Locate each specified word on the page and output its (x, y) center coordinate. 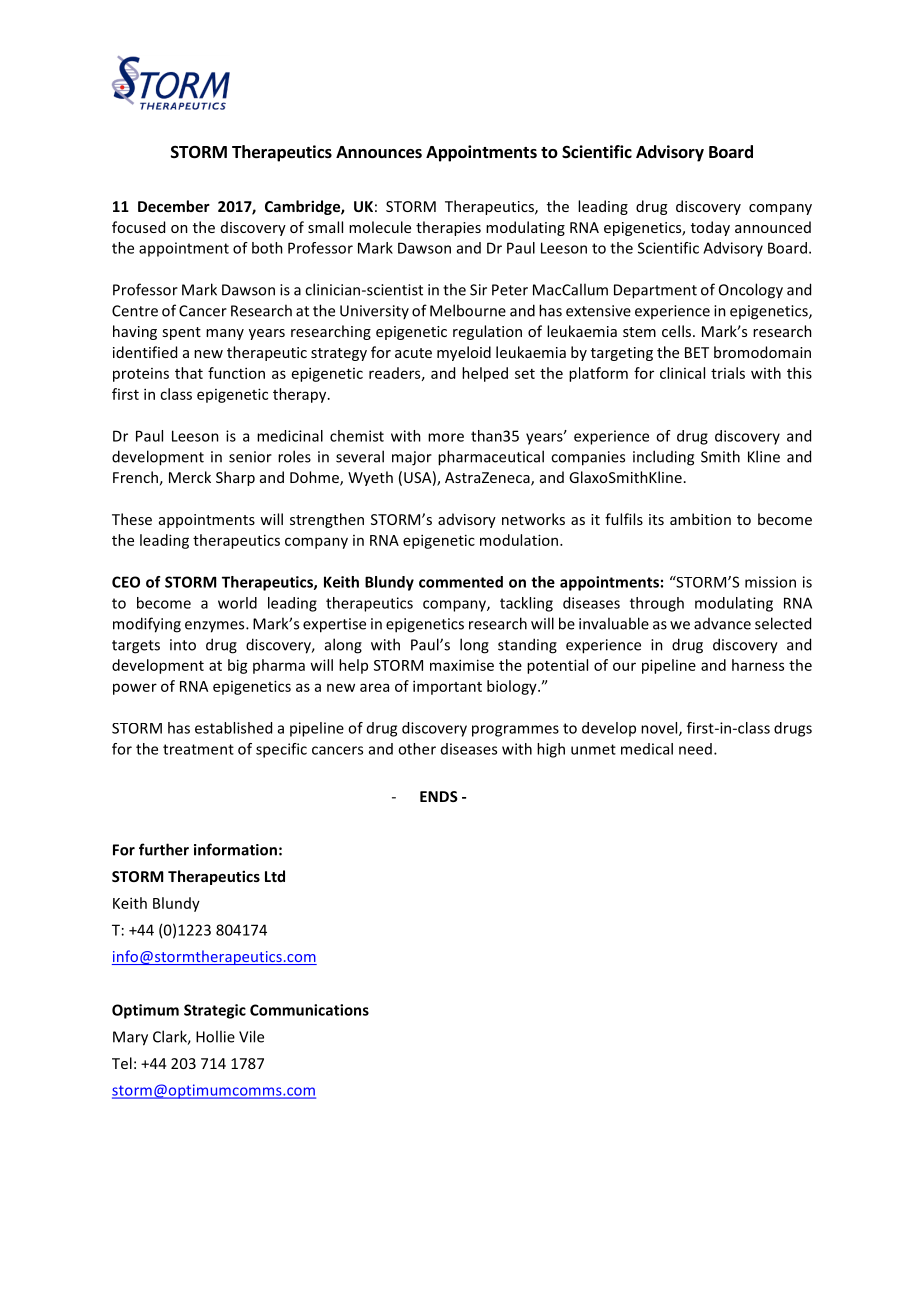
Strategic (215, 1011)
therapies (448, 228)
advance (722, 624)
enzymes (216, 627)
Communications (309, 1010)
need (695, 749)
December (174, 206)
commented (461, 582)
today (710, 228)
